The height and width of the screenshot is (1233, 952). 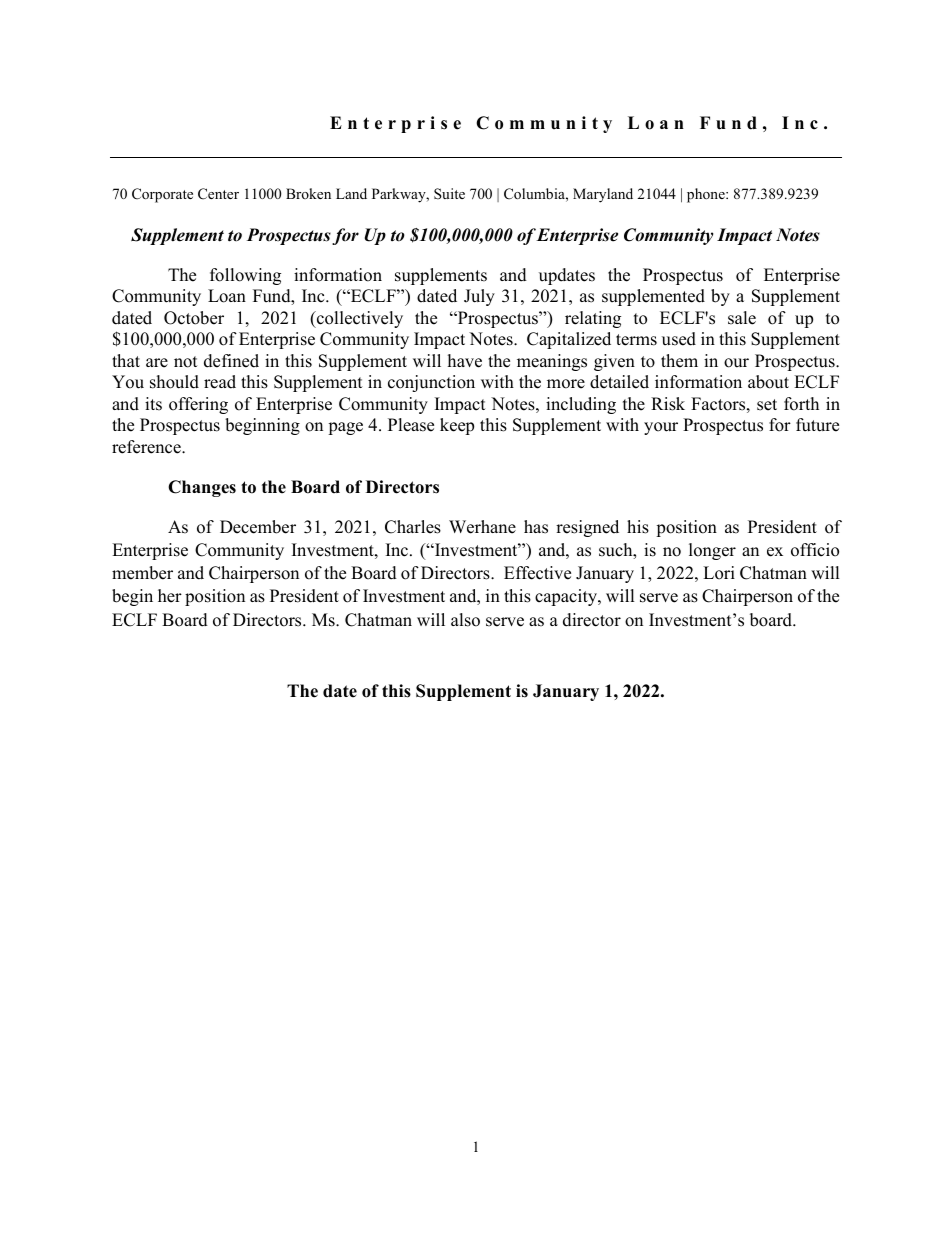 I want to click on keep, so click(x=457, y=426).
